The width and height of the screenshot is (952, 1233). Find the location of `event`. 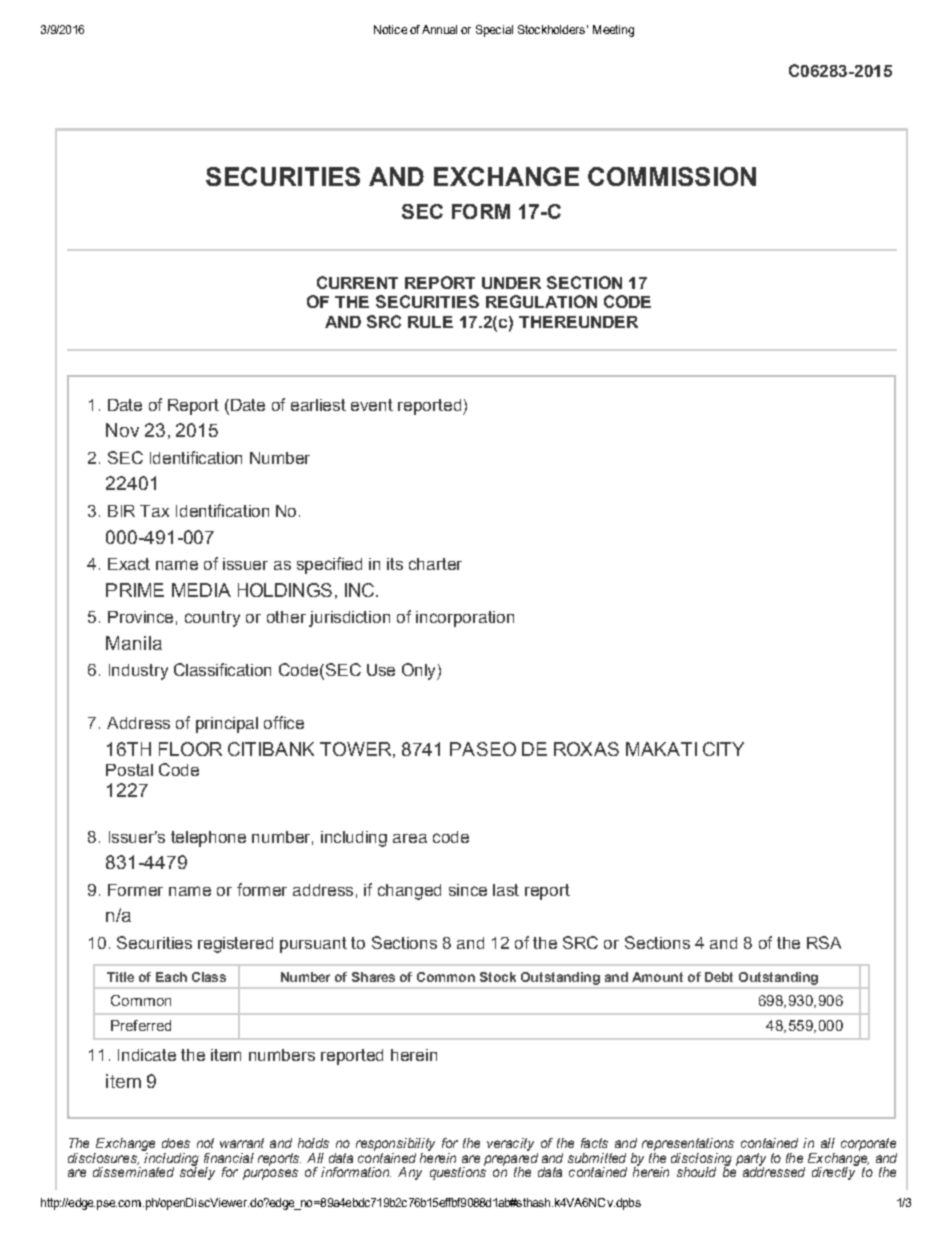

event is located at coordinates (372, 405).
